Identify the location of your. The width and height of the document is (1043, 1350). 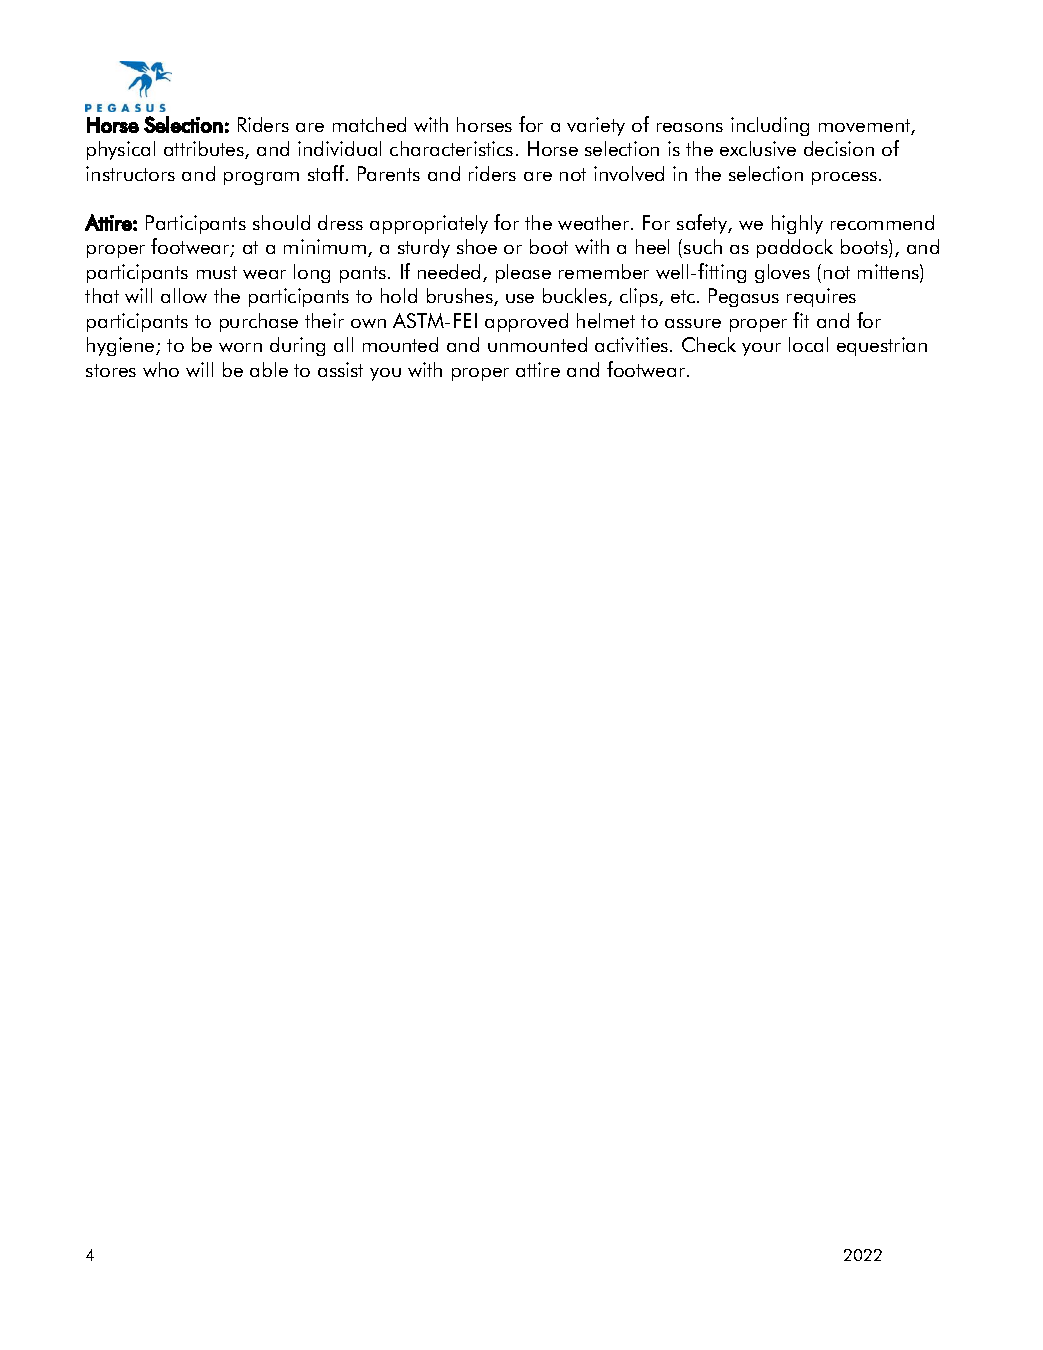
(761, 349).
